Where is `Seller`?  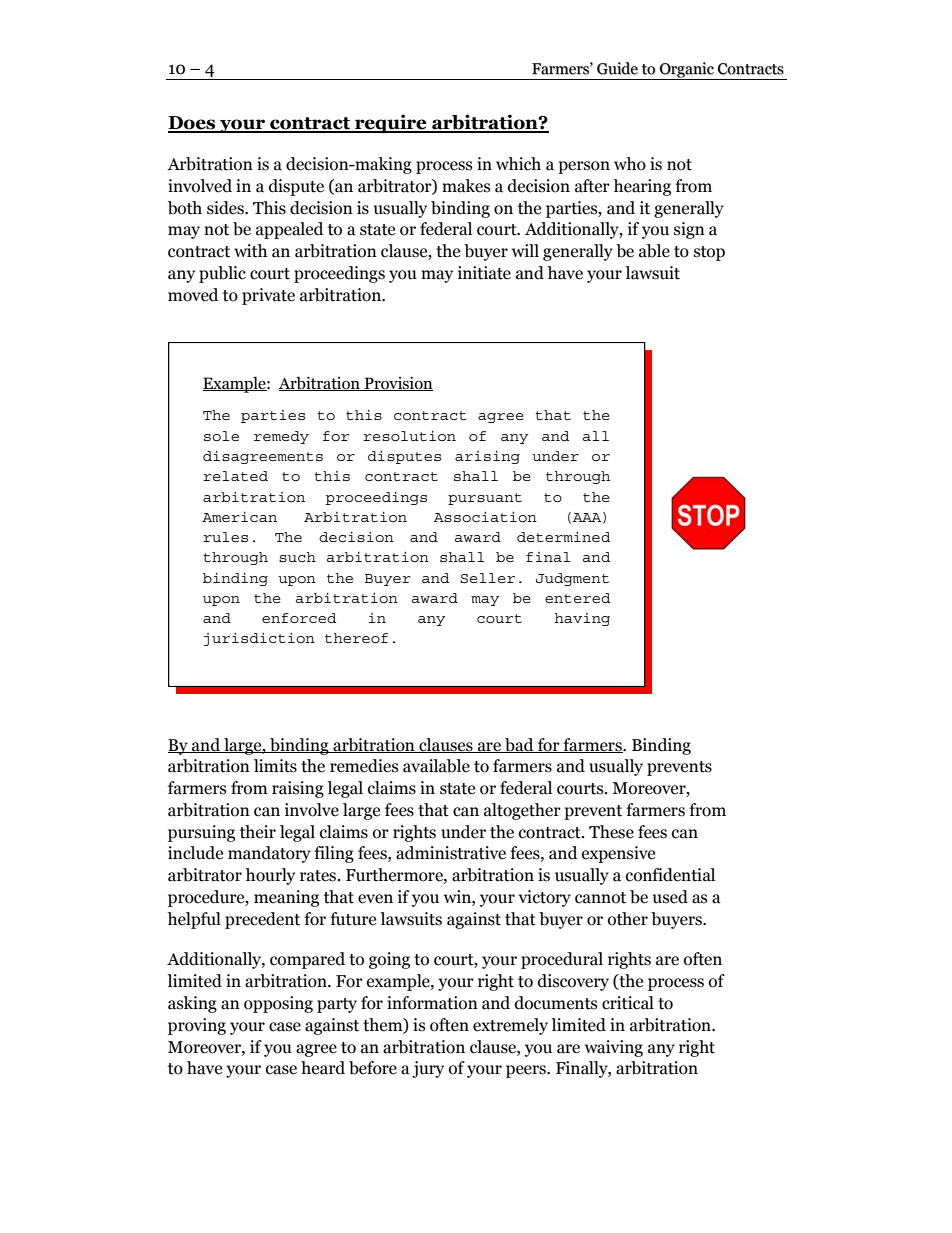
Seller is located at coordinates (487, 578).
